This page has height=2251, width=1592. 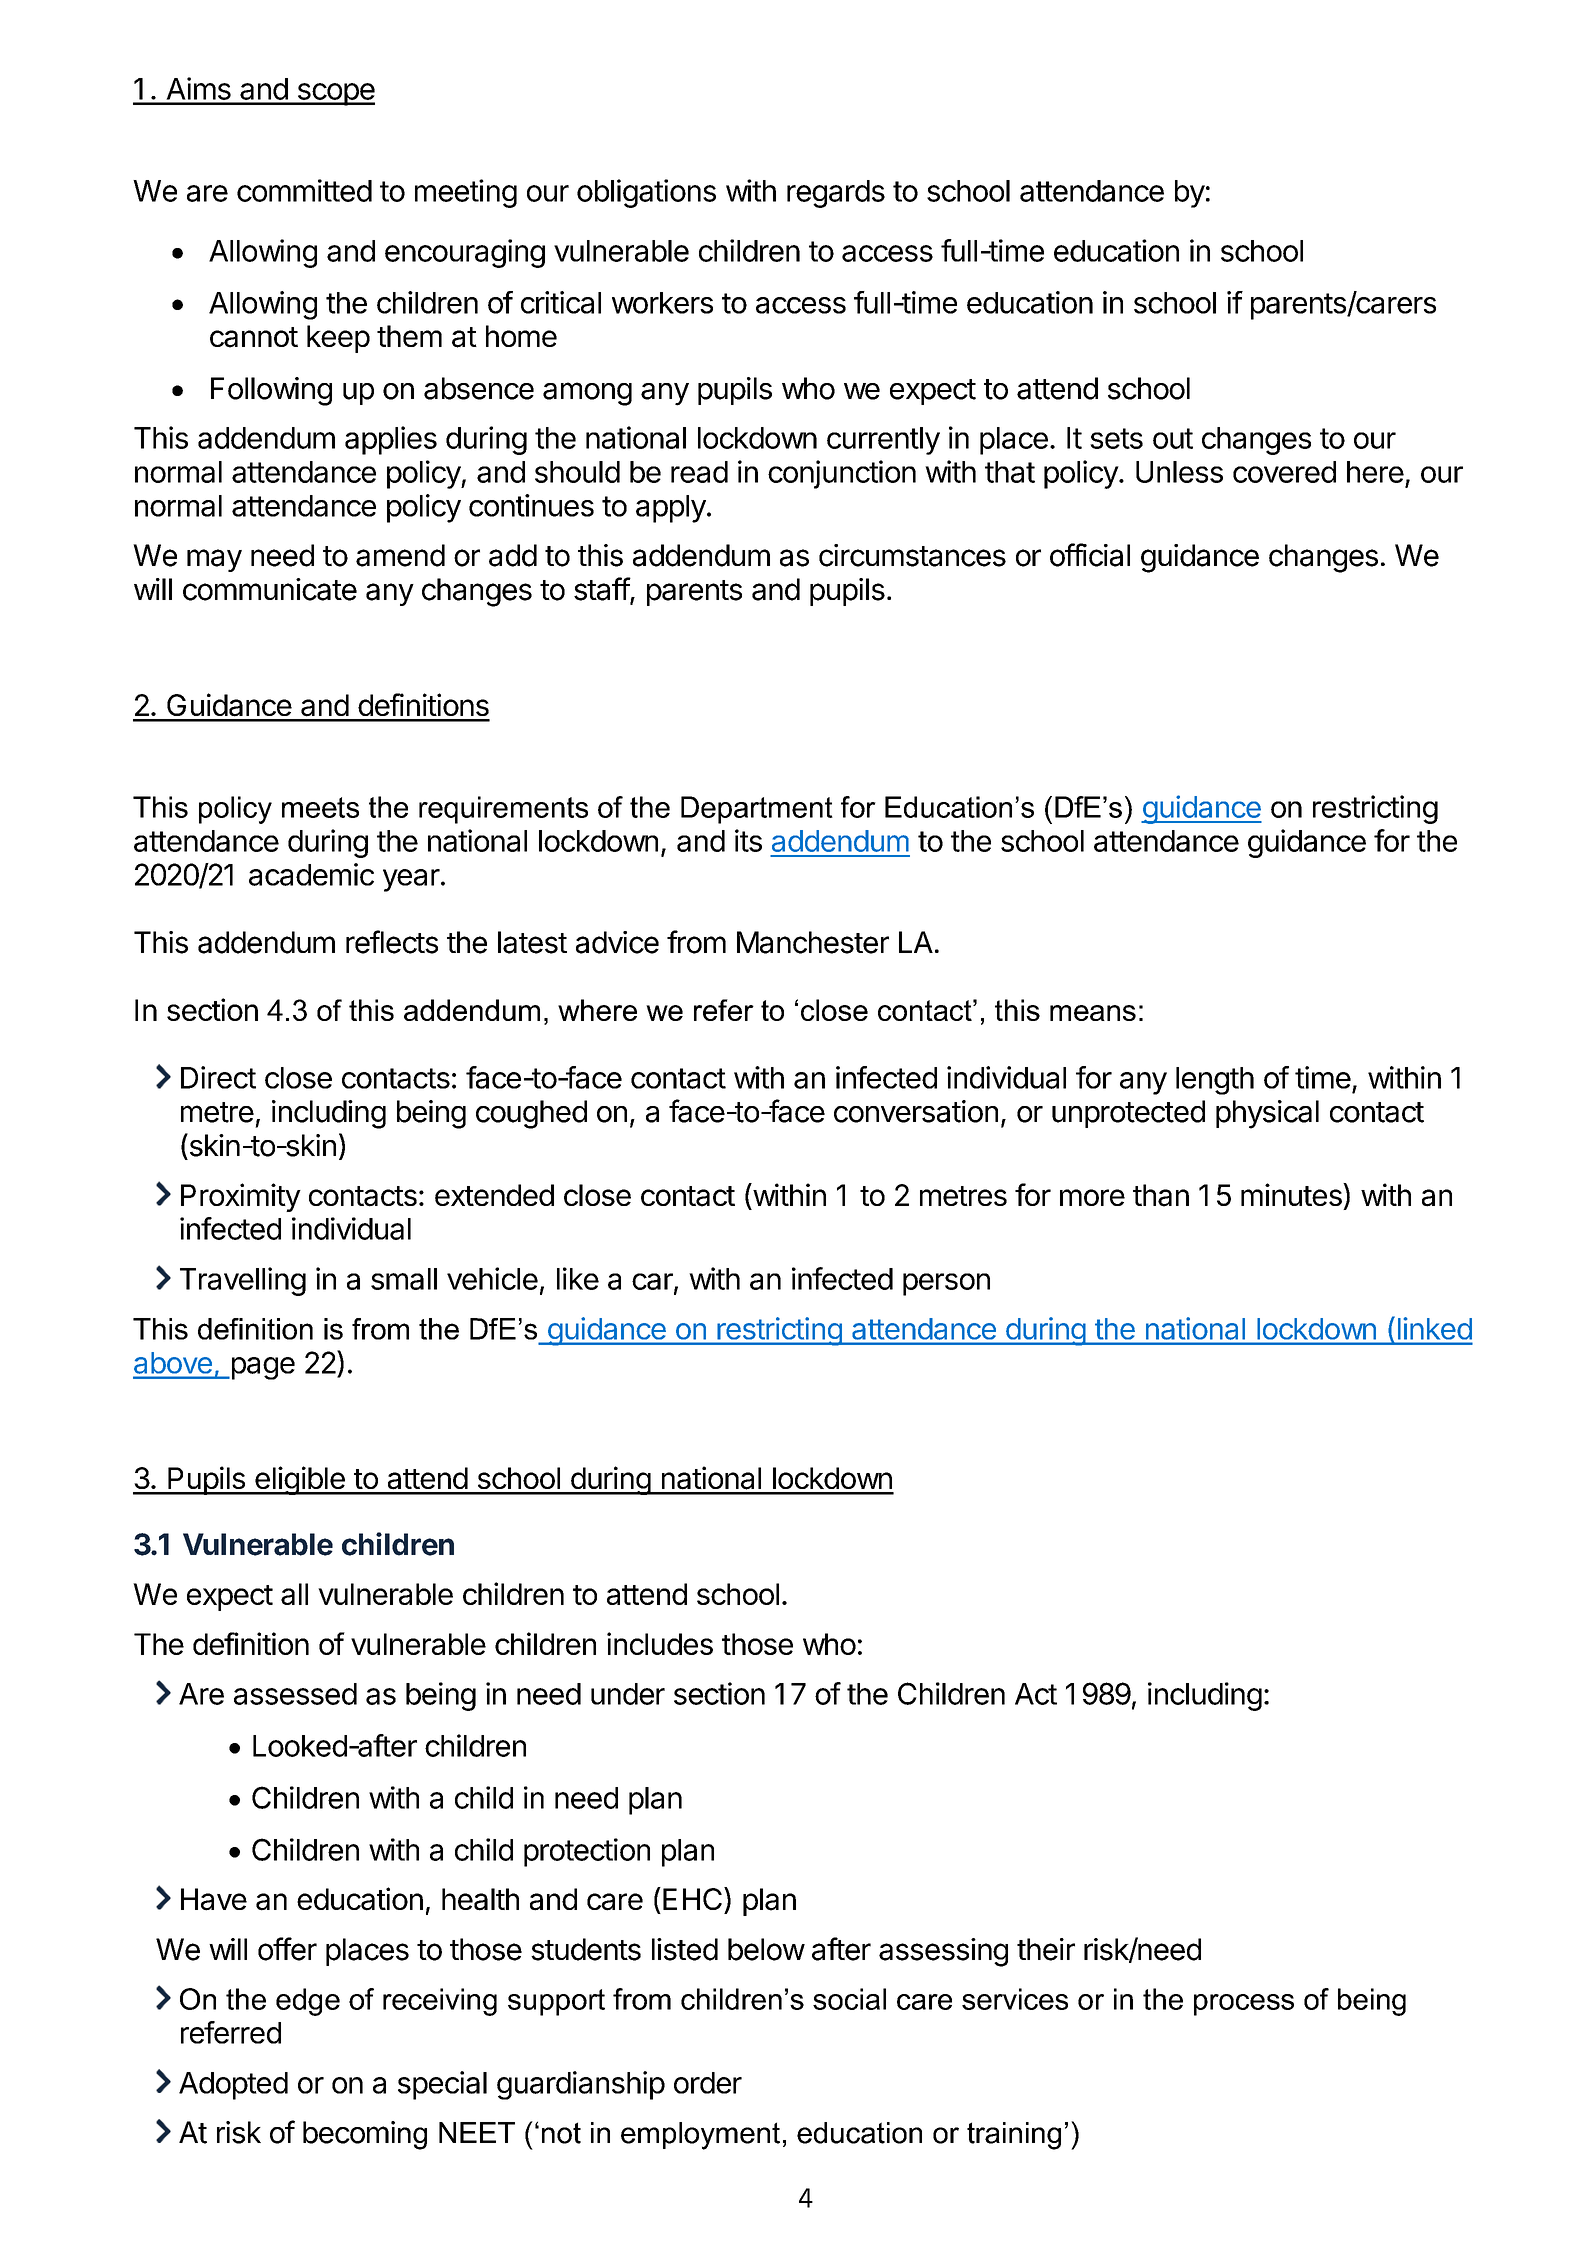 I want to click on out, so click(x=1173, y=438).
